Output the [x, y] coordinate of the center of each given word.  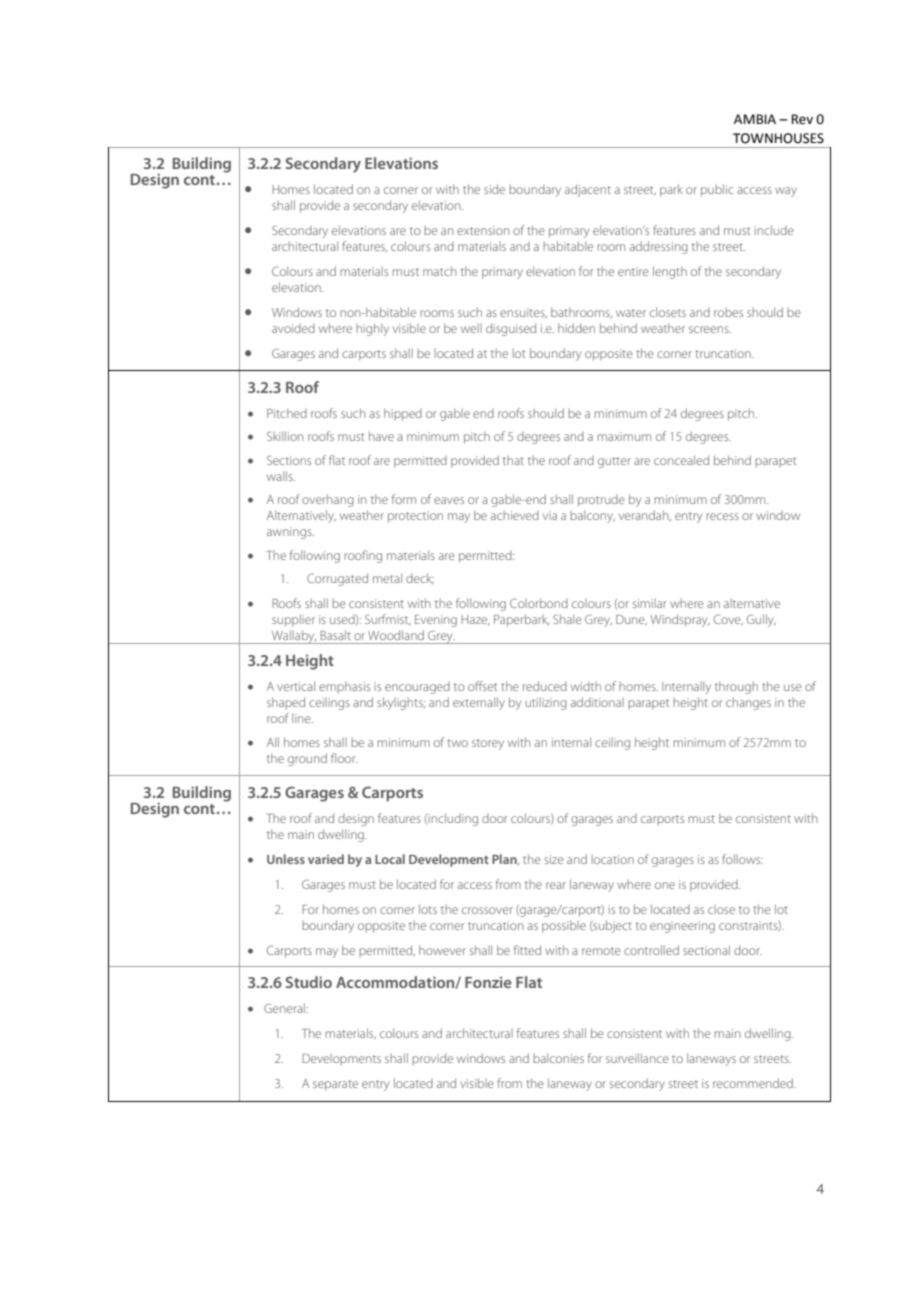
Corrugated [337, 579]
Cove [728, 620]
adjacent [588, 190]
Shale [567, 619]
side [494, 189]
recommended [754, 1083]
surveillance [637, 1058]
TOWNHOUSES [778, 138]
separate [335, 1085]
